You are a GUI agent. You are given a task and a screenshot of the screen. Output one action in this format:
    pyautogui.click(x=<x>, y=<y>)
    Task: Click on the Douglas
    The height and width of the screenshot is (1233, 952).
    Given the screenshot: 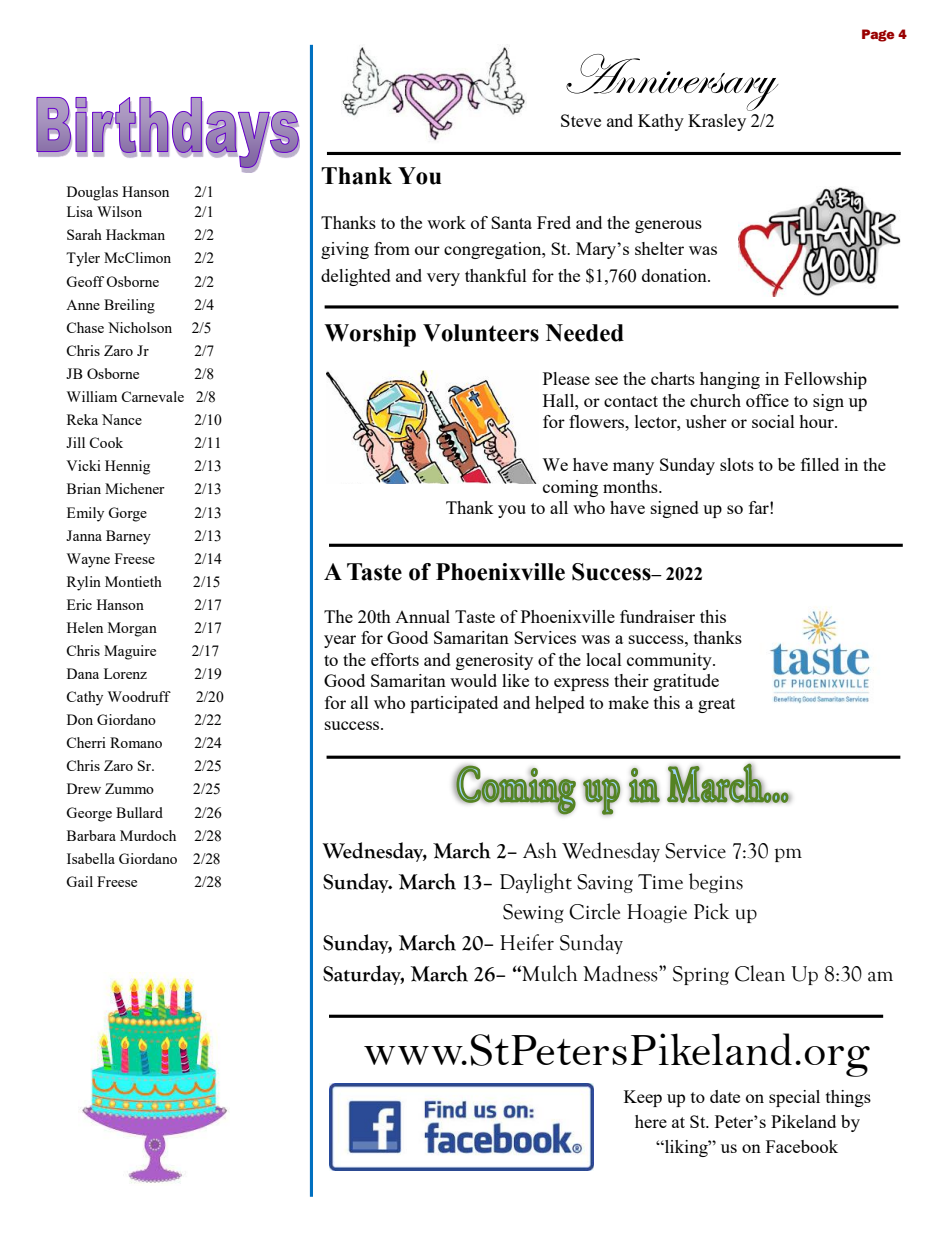 What is the action you would take?
    pyautogui.click(x=92, y=193)
